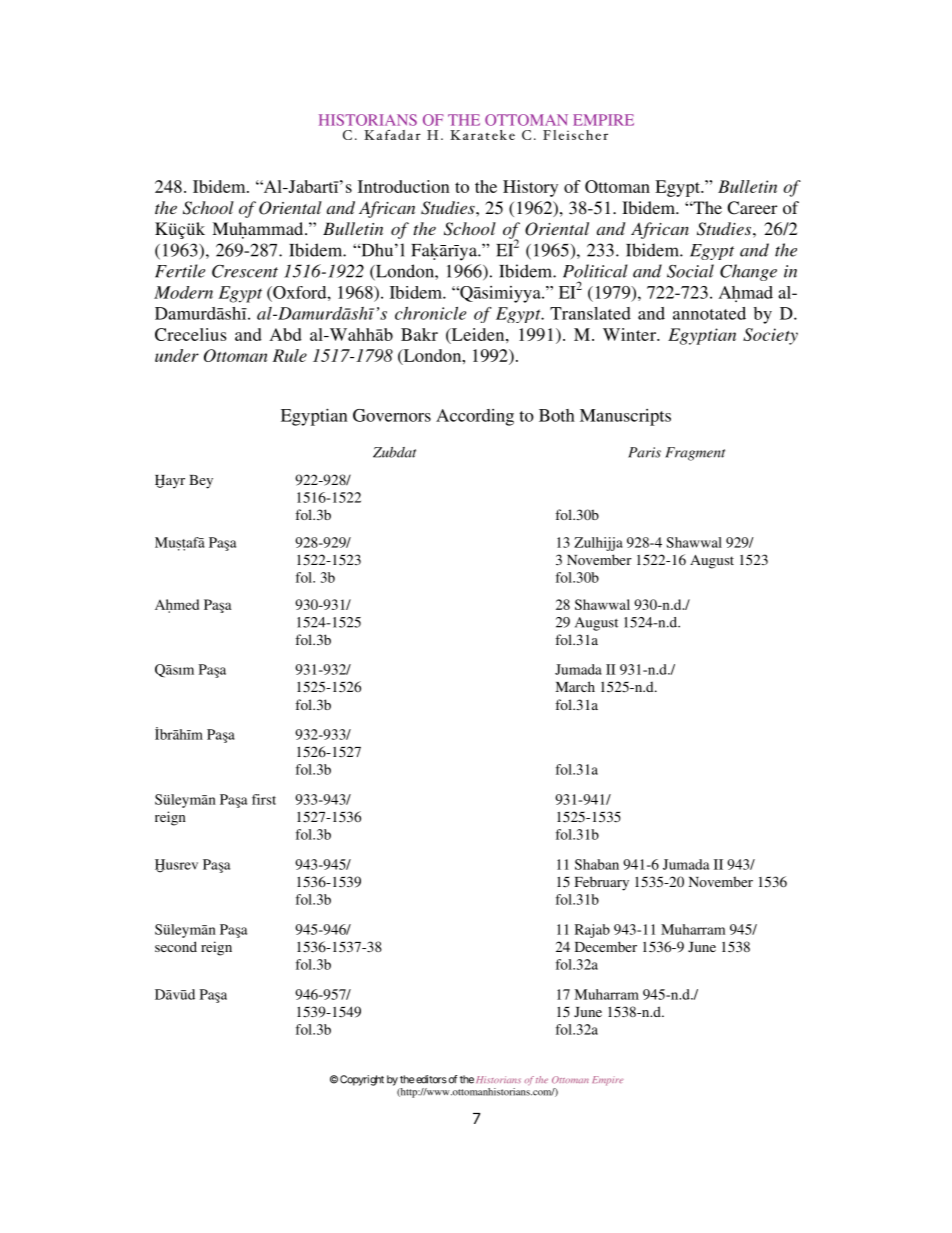 The width and height of the document is (952, 1233). Describe the element at coordinates (530, 188) in the document. I see `History` at that location.
